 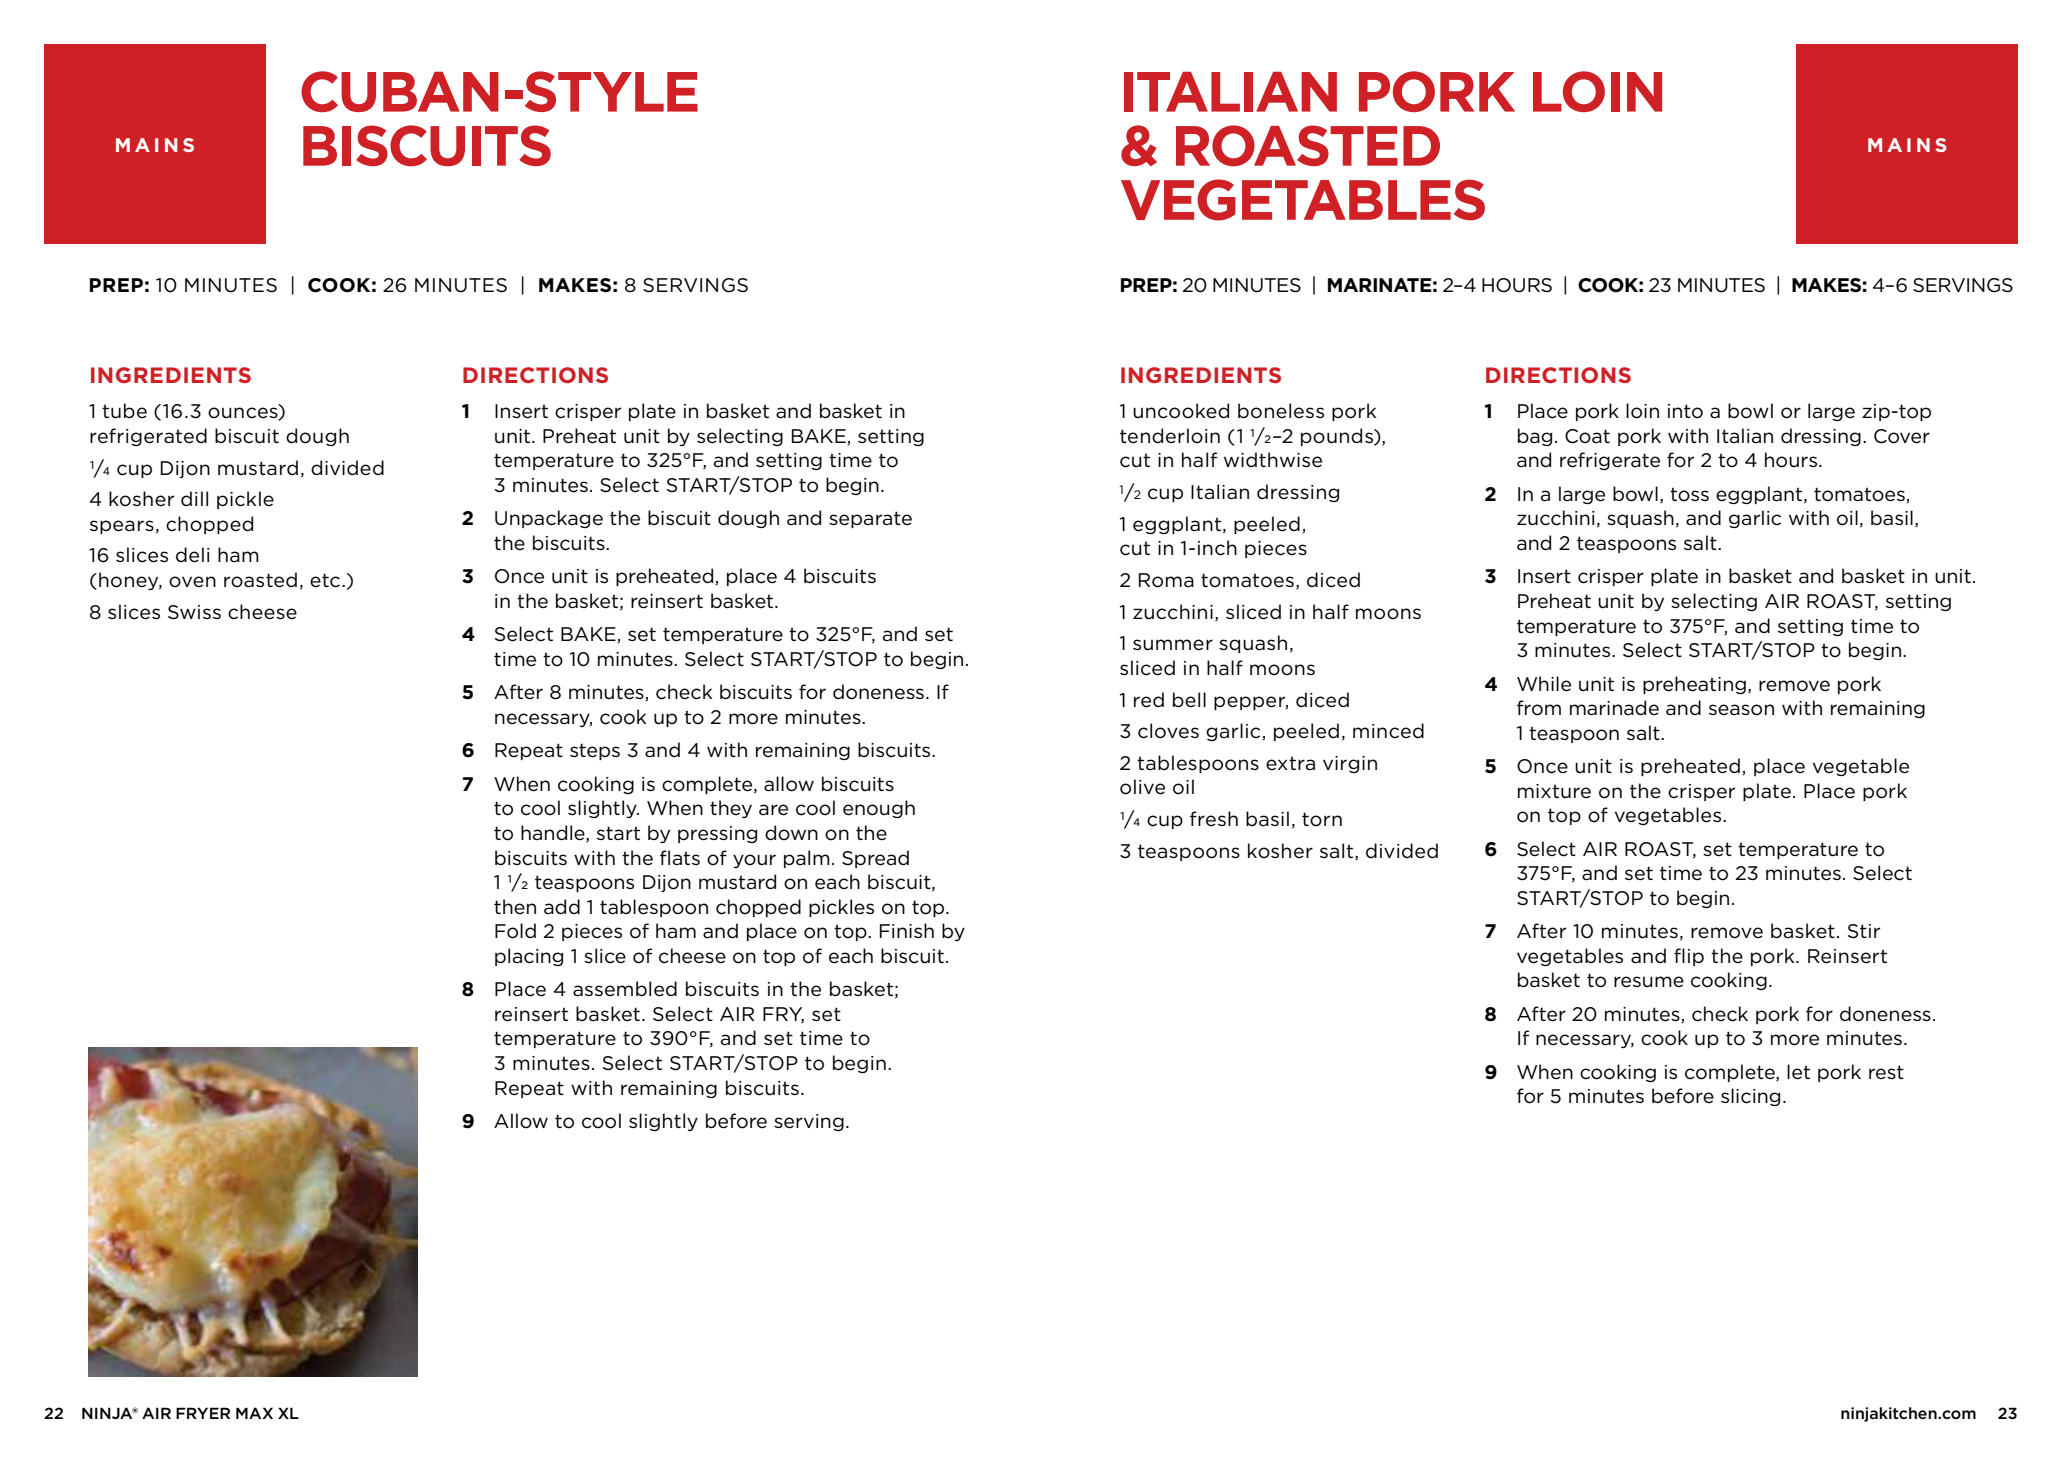 What do you see at coordinates (1273, 460) in the screenshot?
I see `widthwise` at bounding box center [1273, 460].
